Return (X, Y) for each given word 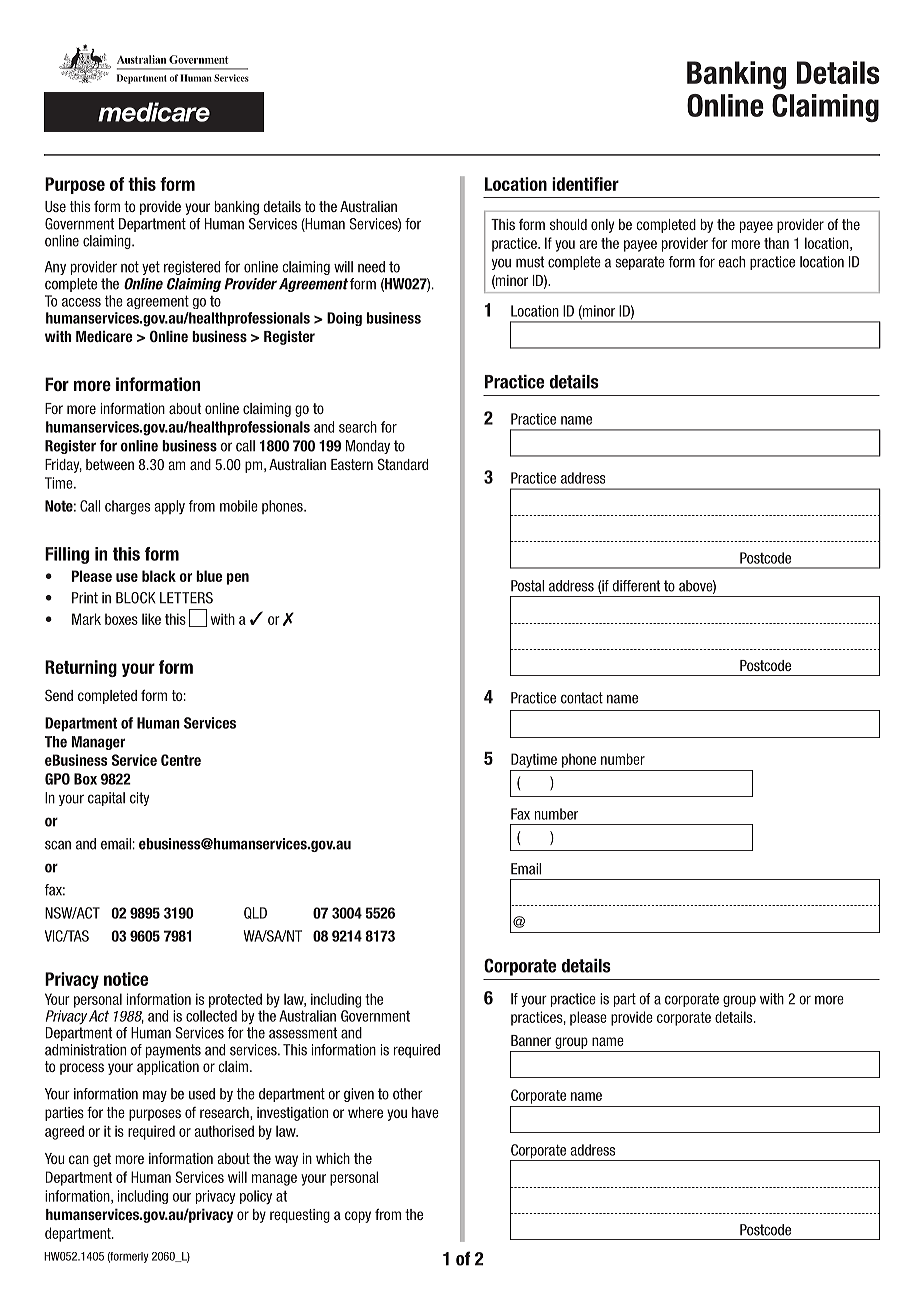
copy (358, 1217)
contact (582, 698)
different (637, 586)
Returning (81, 668)
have (425, 1112)
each (732, 262)
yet (151, 268)
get (102, 1160)
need (371, 267)
